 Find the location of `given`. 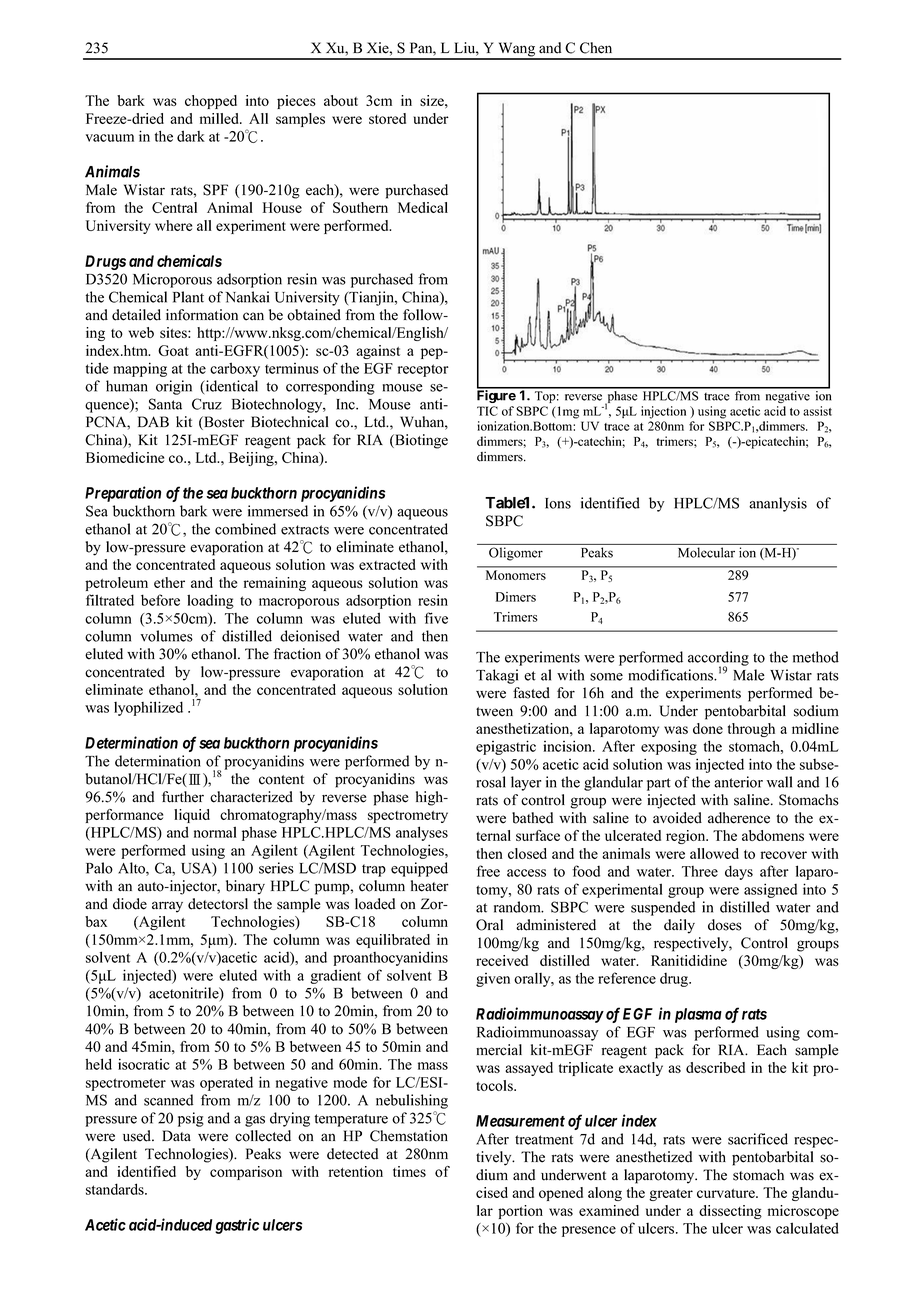

given is located at coordinates (493, 980).
